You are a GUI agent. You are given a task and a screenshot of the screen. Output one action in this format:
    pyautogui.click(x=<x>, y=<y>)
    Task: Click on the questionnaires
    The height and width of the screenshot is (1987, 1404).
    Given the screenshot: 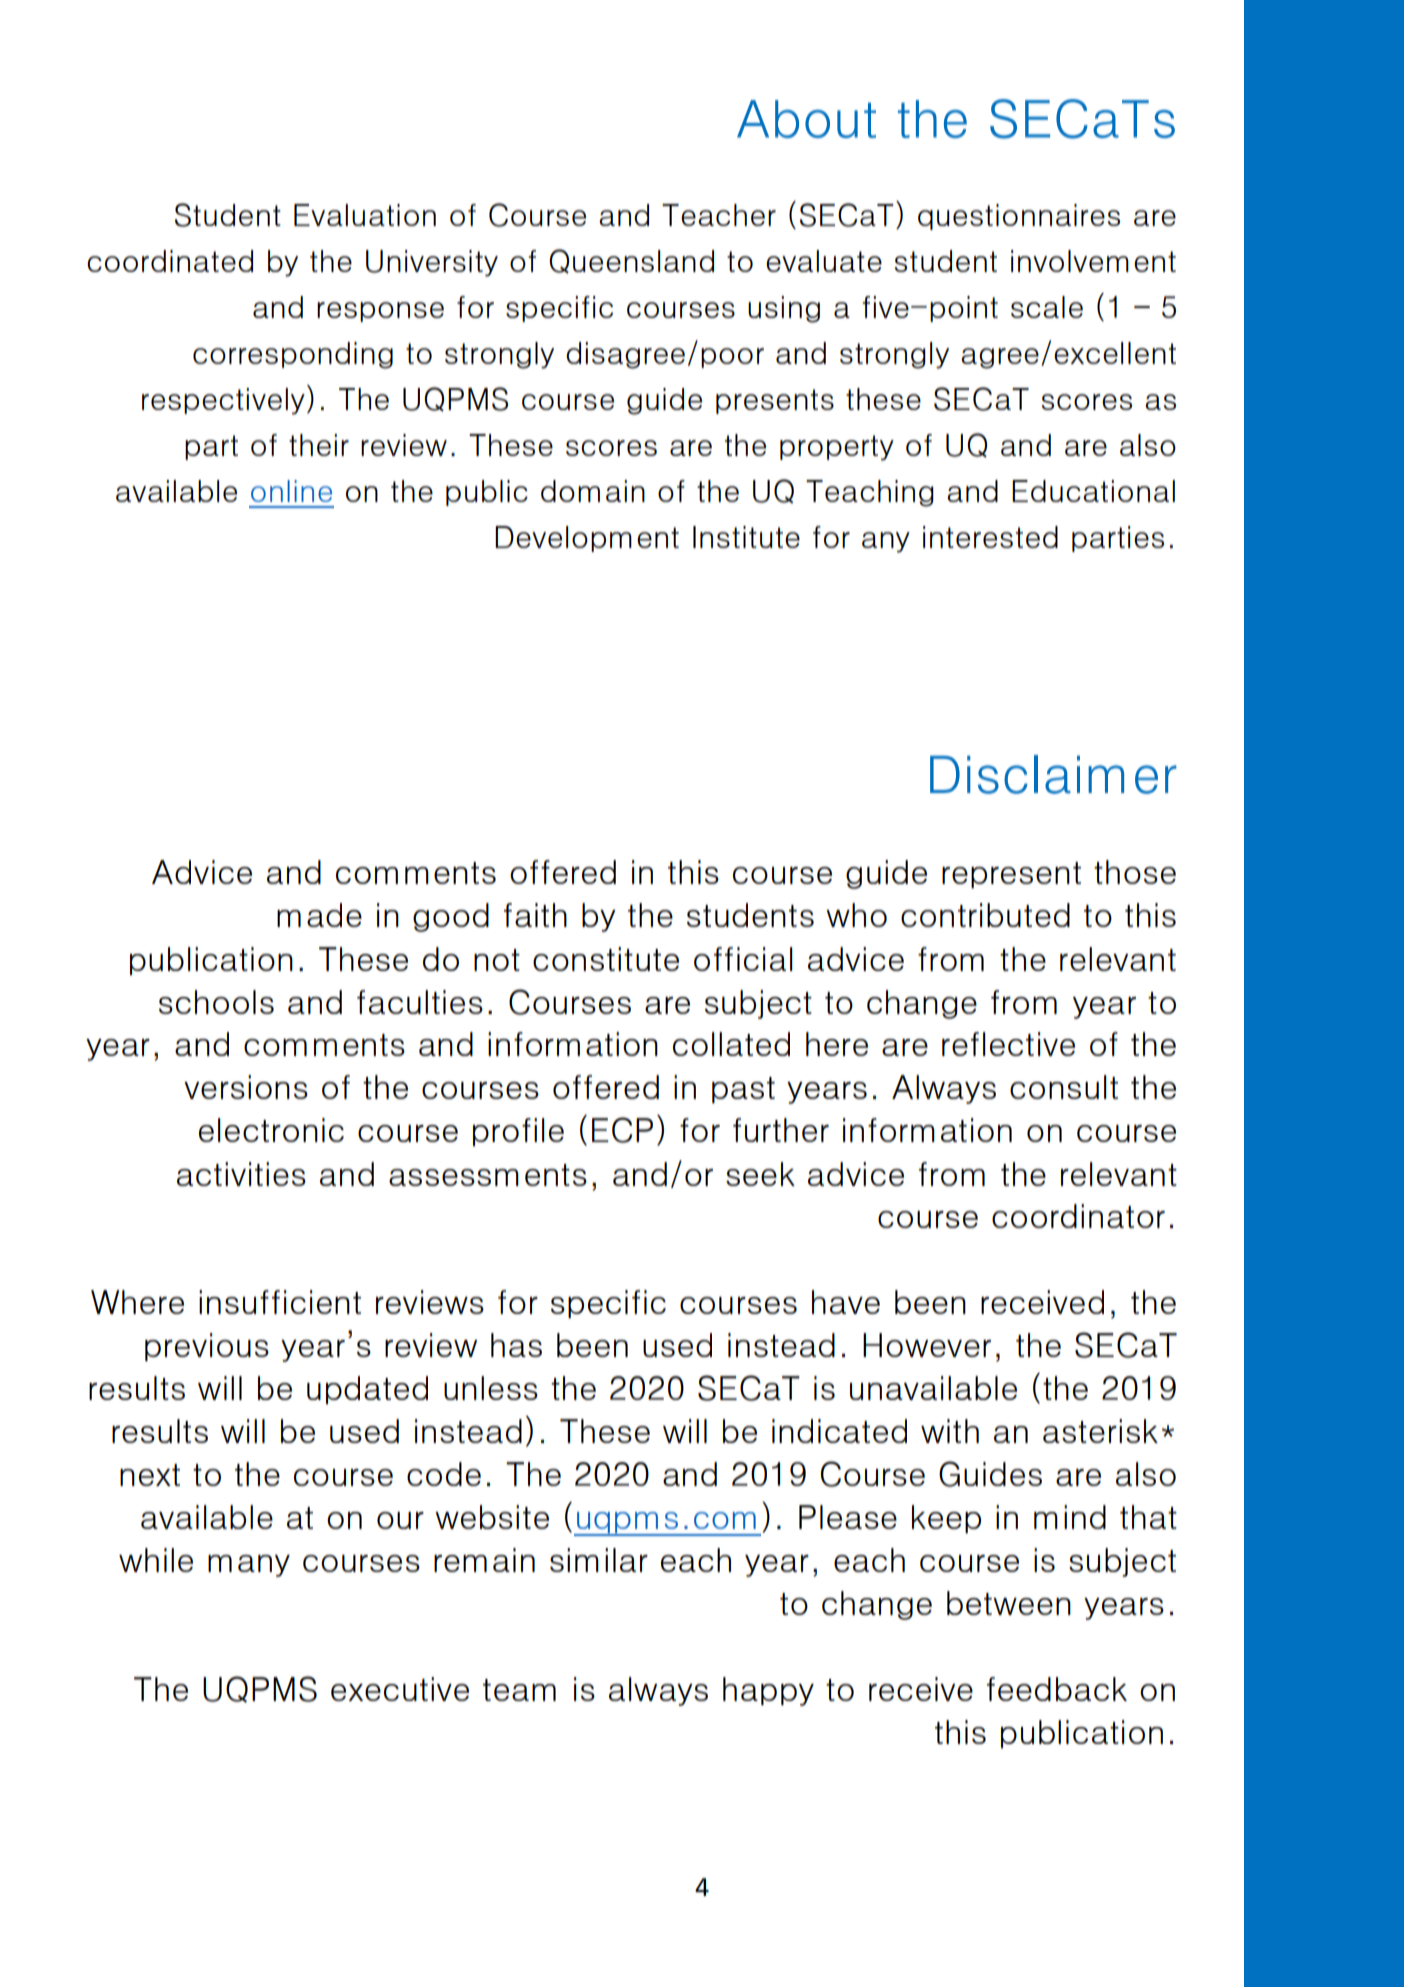 What is the action you would take?
    pyautogui.click(x=1019, y=217)
